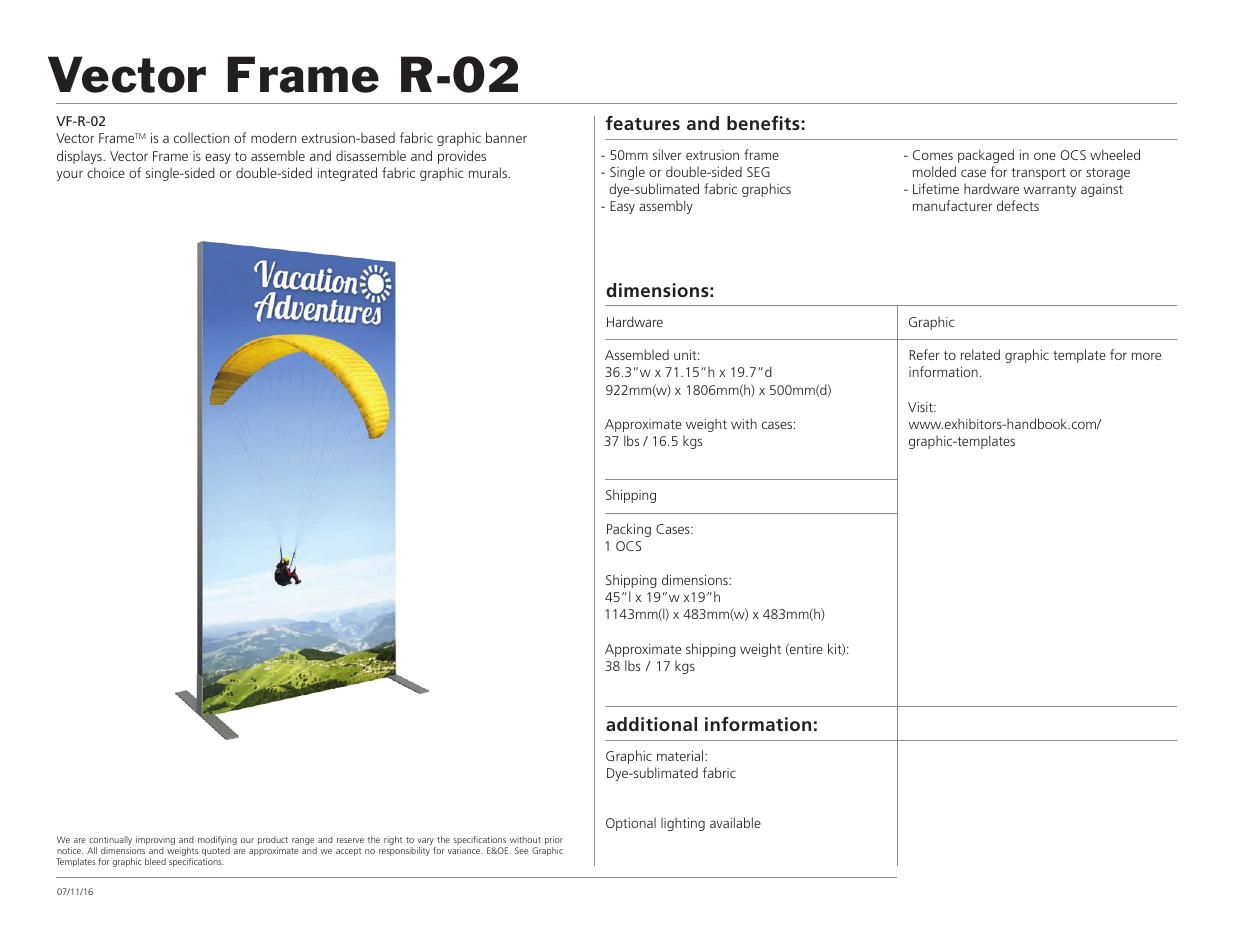  I want to click on one, so click(1045, 156).
